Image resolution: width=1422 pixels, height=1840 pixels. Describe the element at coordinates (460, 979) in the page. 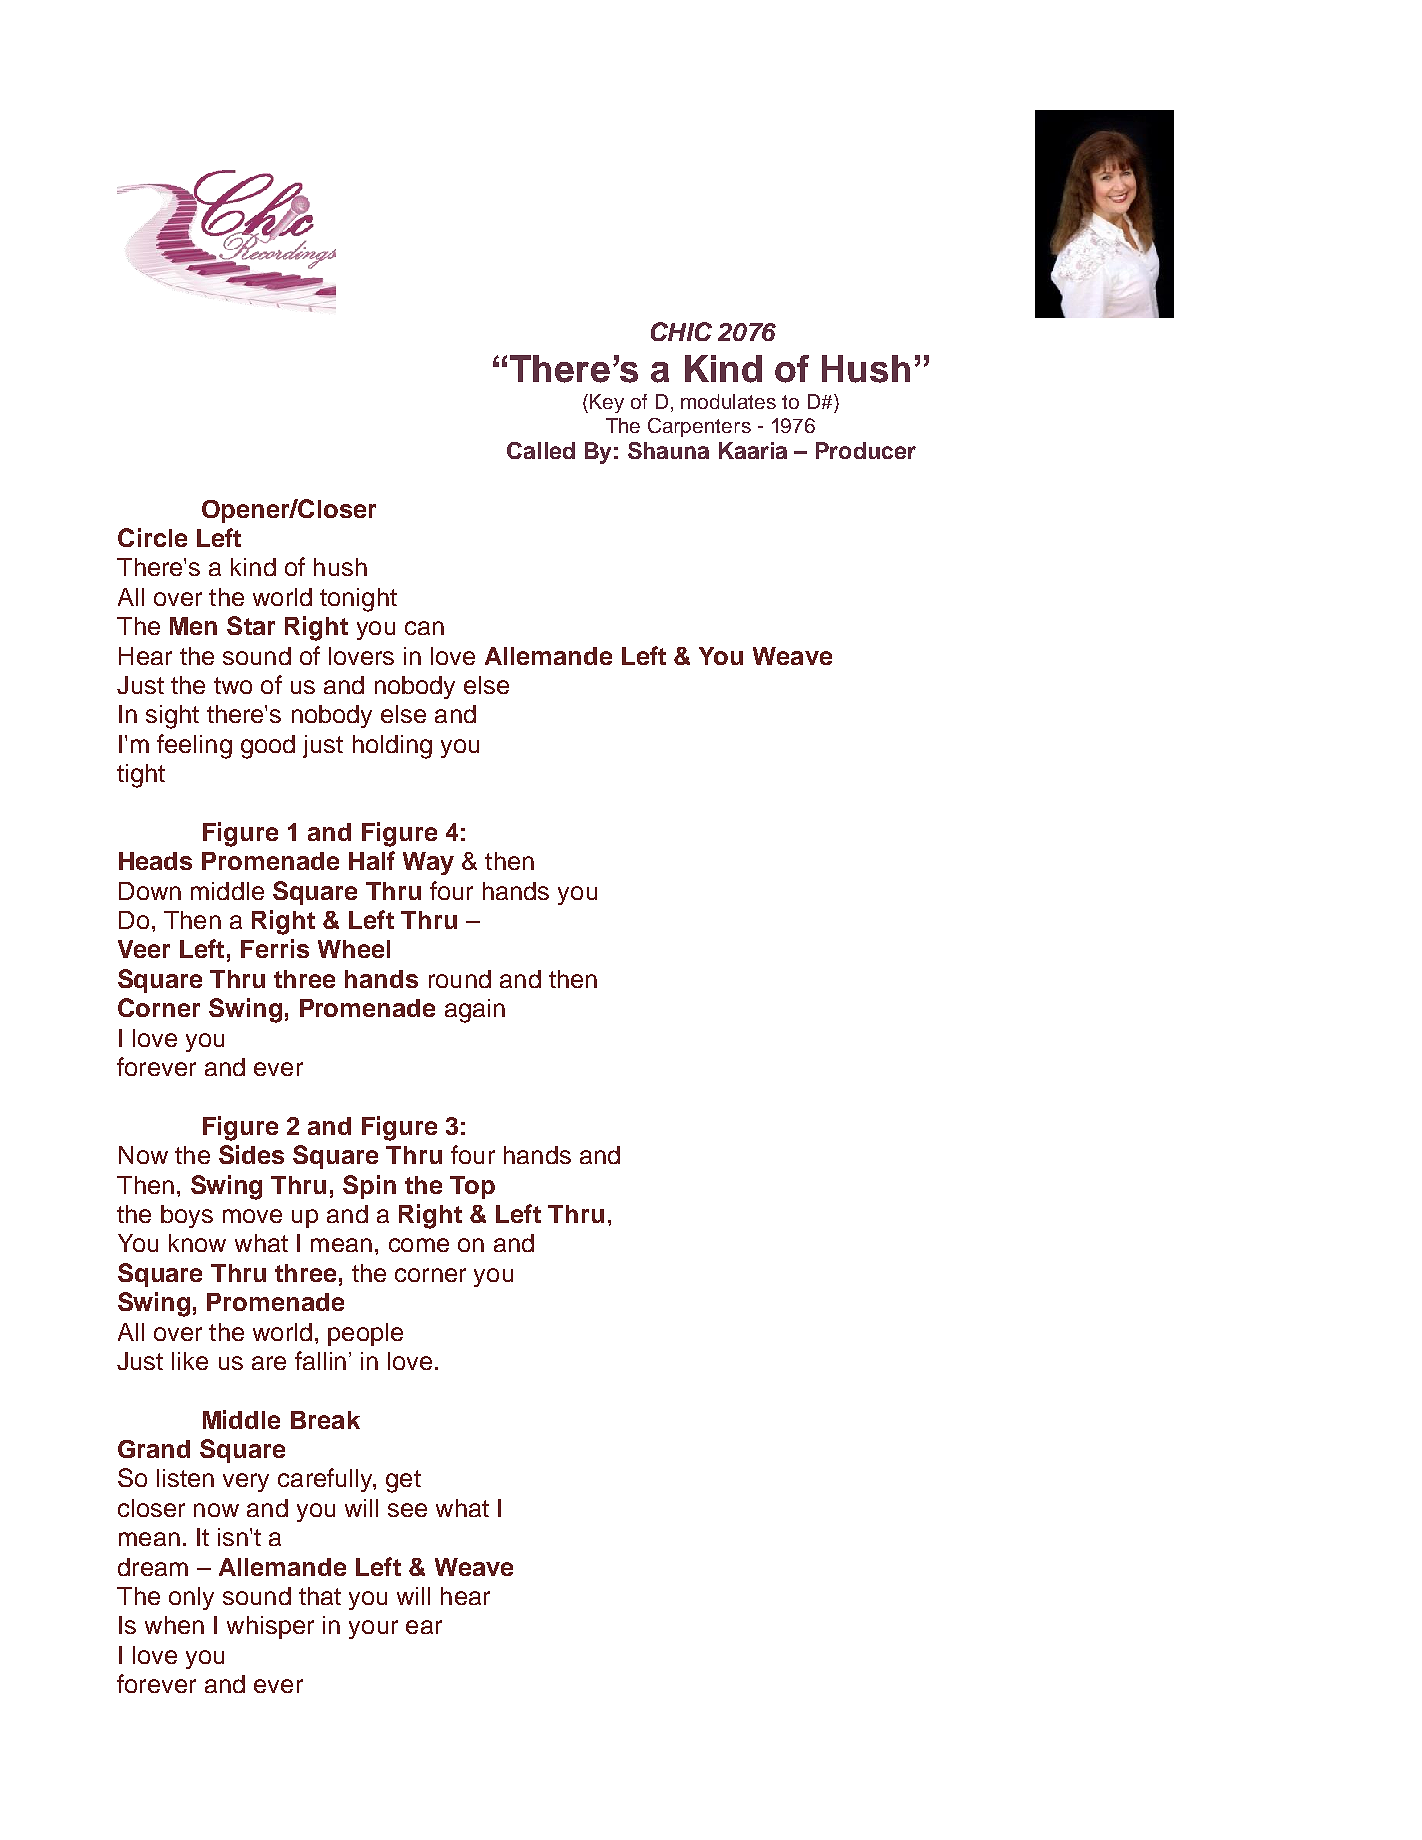

I see `round` at that location.
